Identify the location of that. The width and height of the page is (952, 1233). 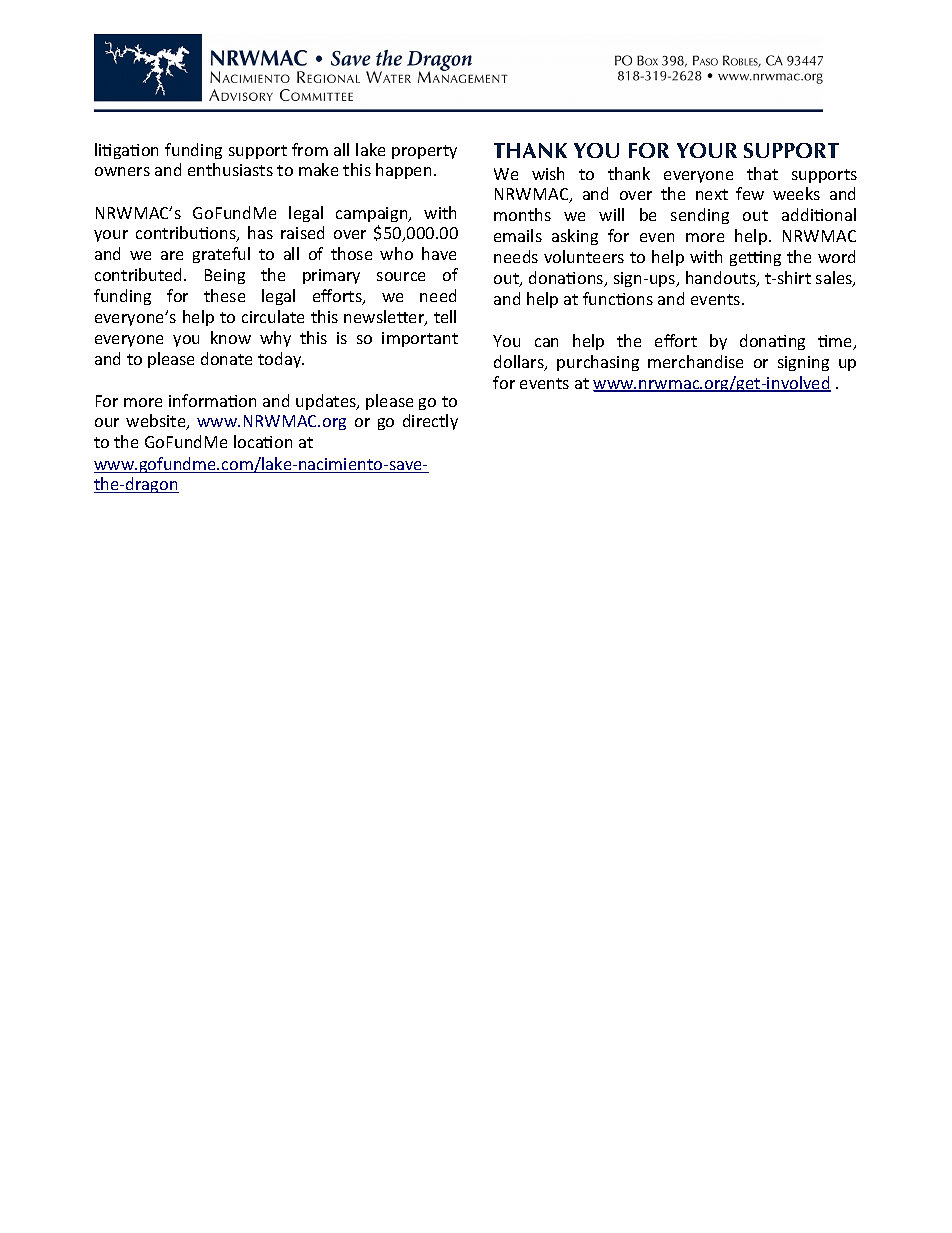
(762, 173).
